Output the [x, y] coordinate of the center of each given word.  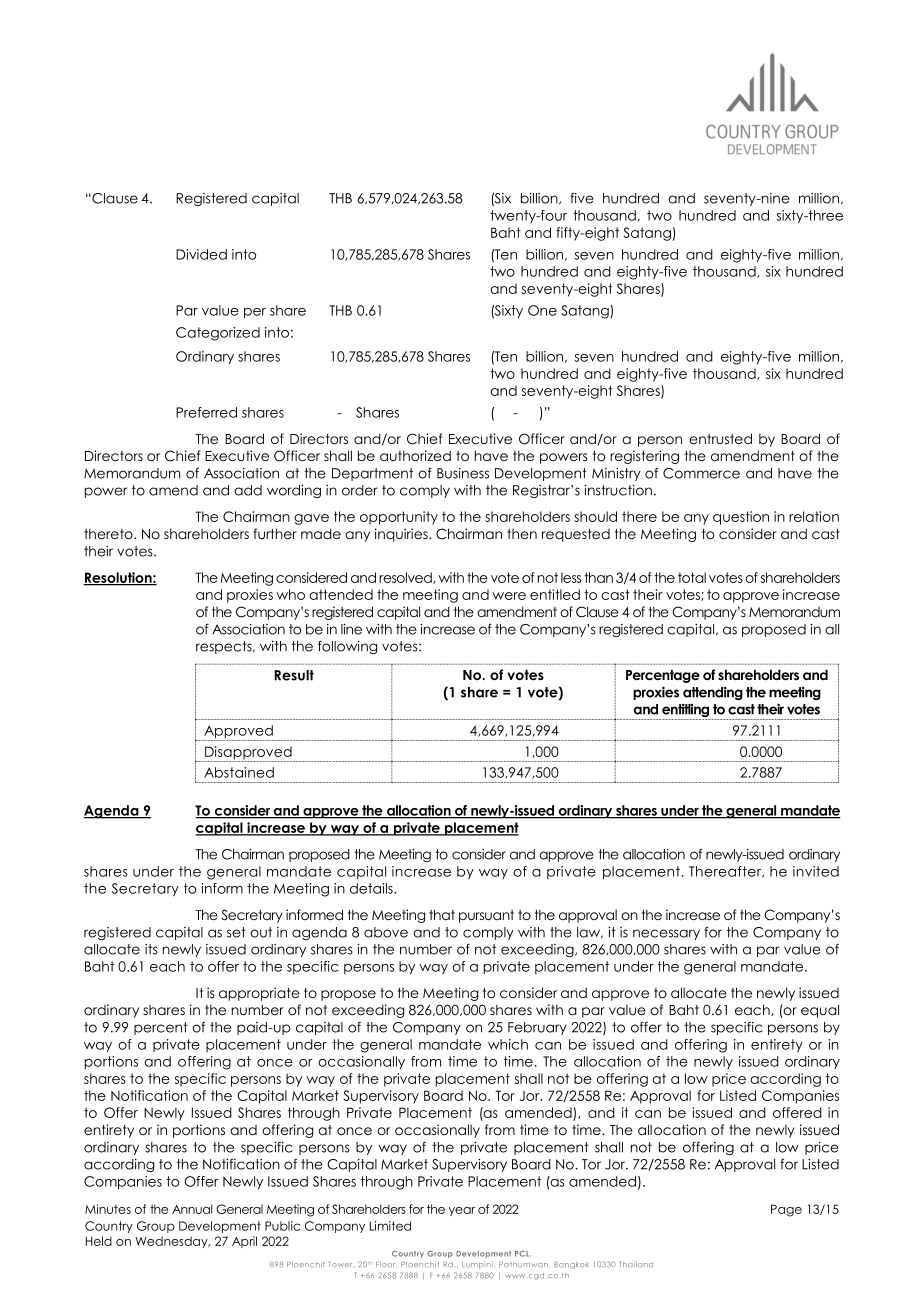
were [509, 596]
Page [786, 1210]
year [462, 1211]
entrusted [720, 438]
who [290, 594]
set [236, 932]
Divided [201, 254]
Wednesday [172, 1242]
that [442, 914]
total [692, 577]
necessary [666, 934]
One [542, 310]
